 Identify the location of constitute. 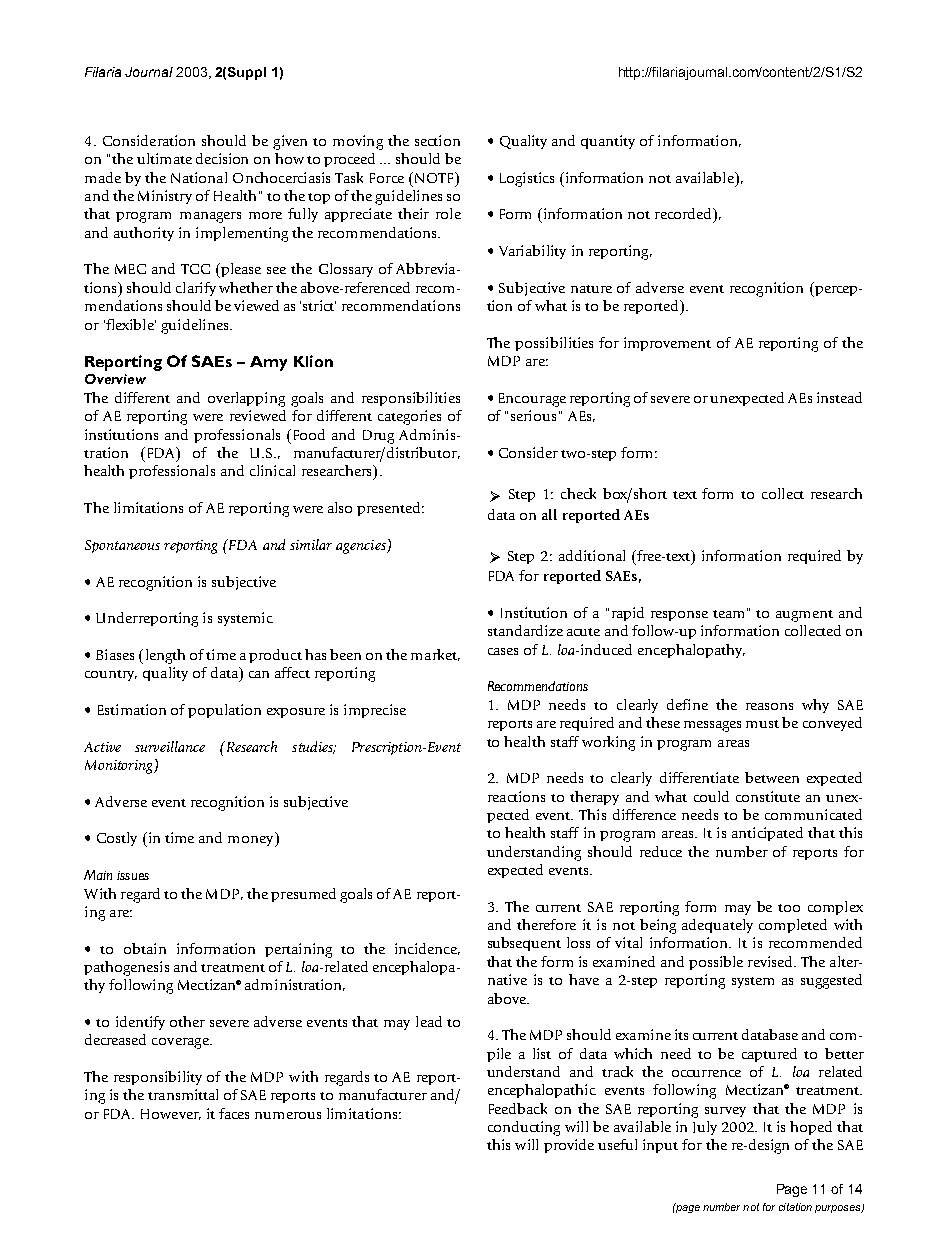
(768, 796).
